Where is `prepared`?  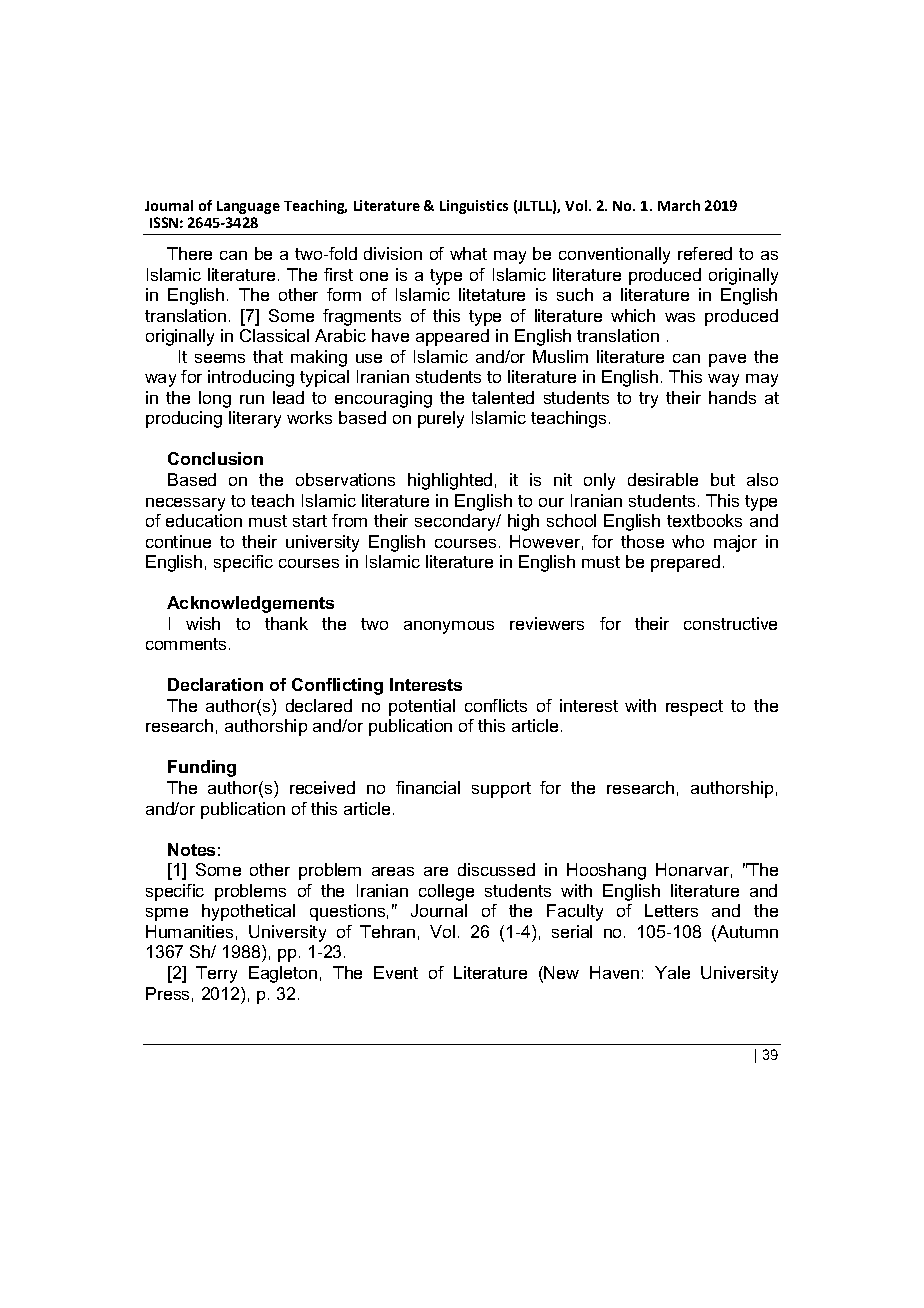
prepared is located at coordinates (685, 563).
